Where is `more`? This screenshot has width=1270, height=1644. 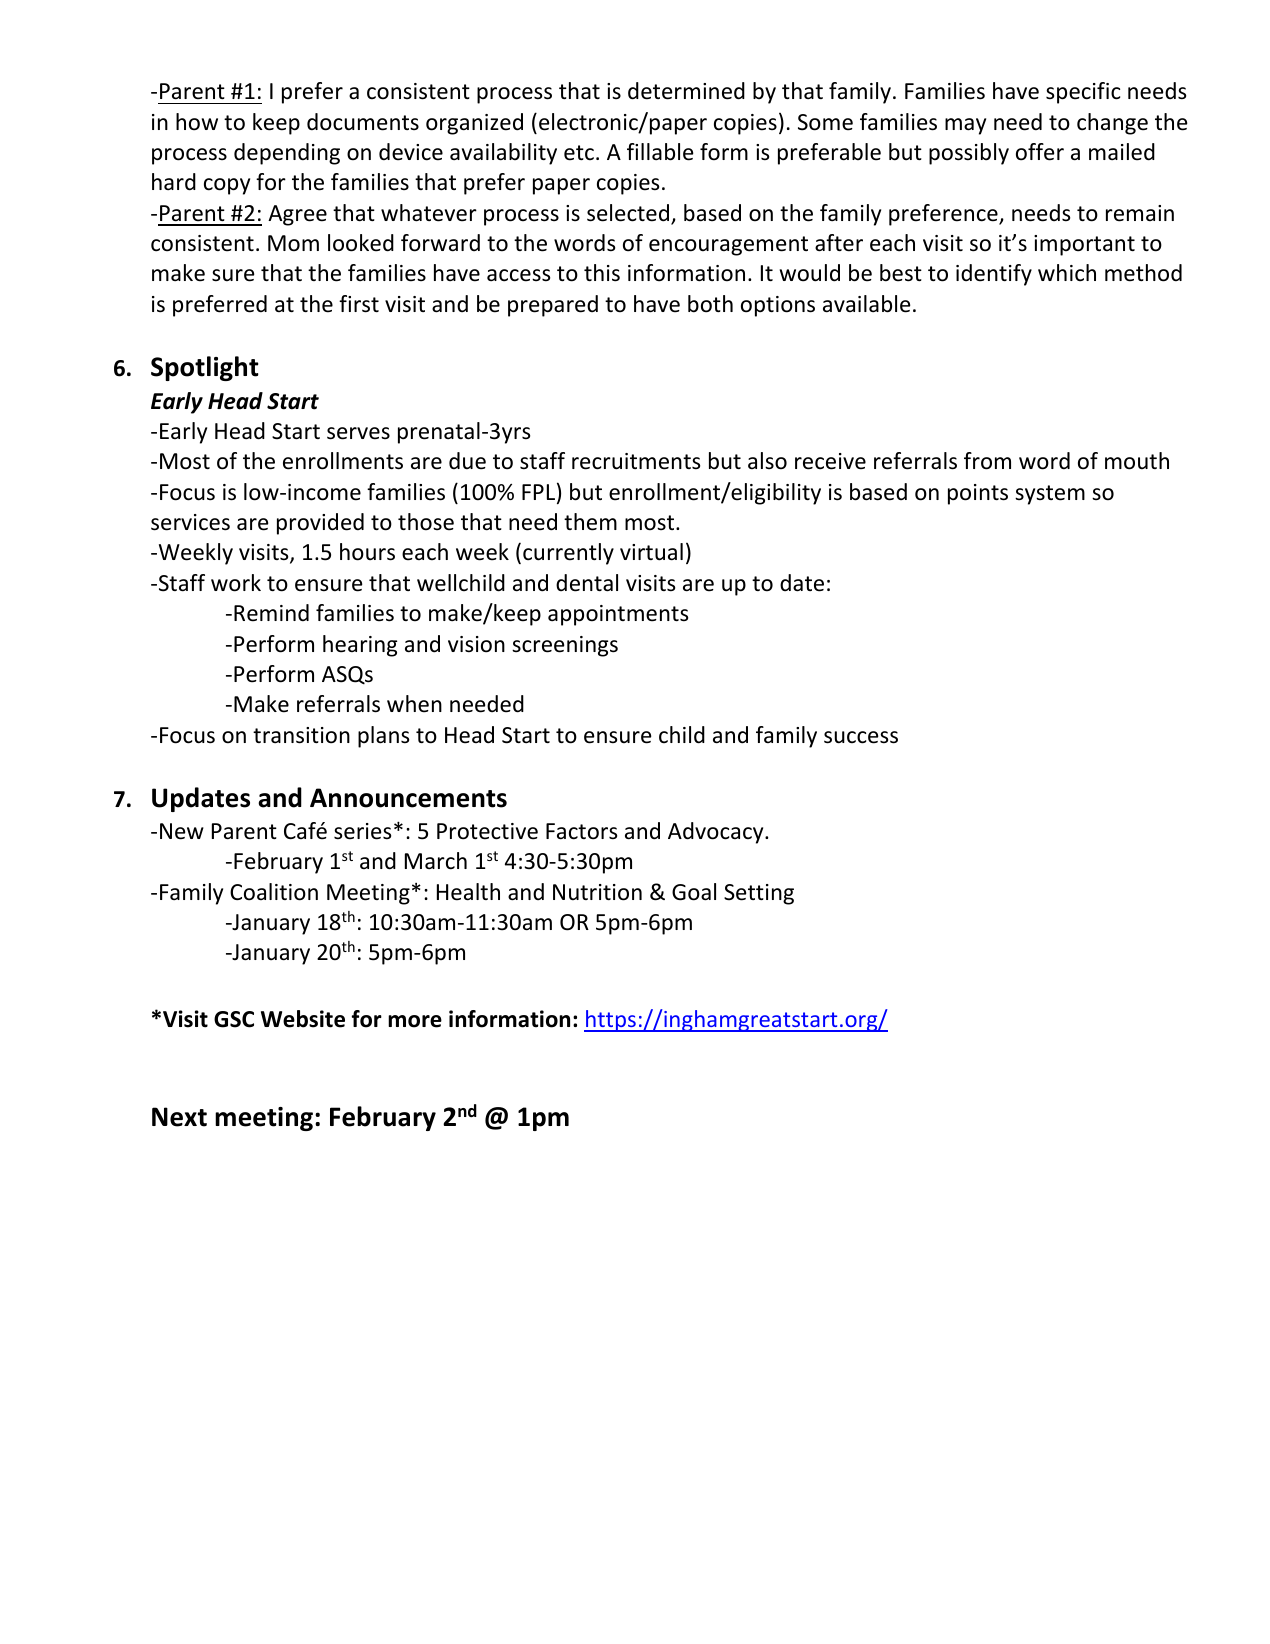 more is located at coordinates (415, 1021).
